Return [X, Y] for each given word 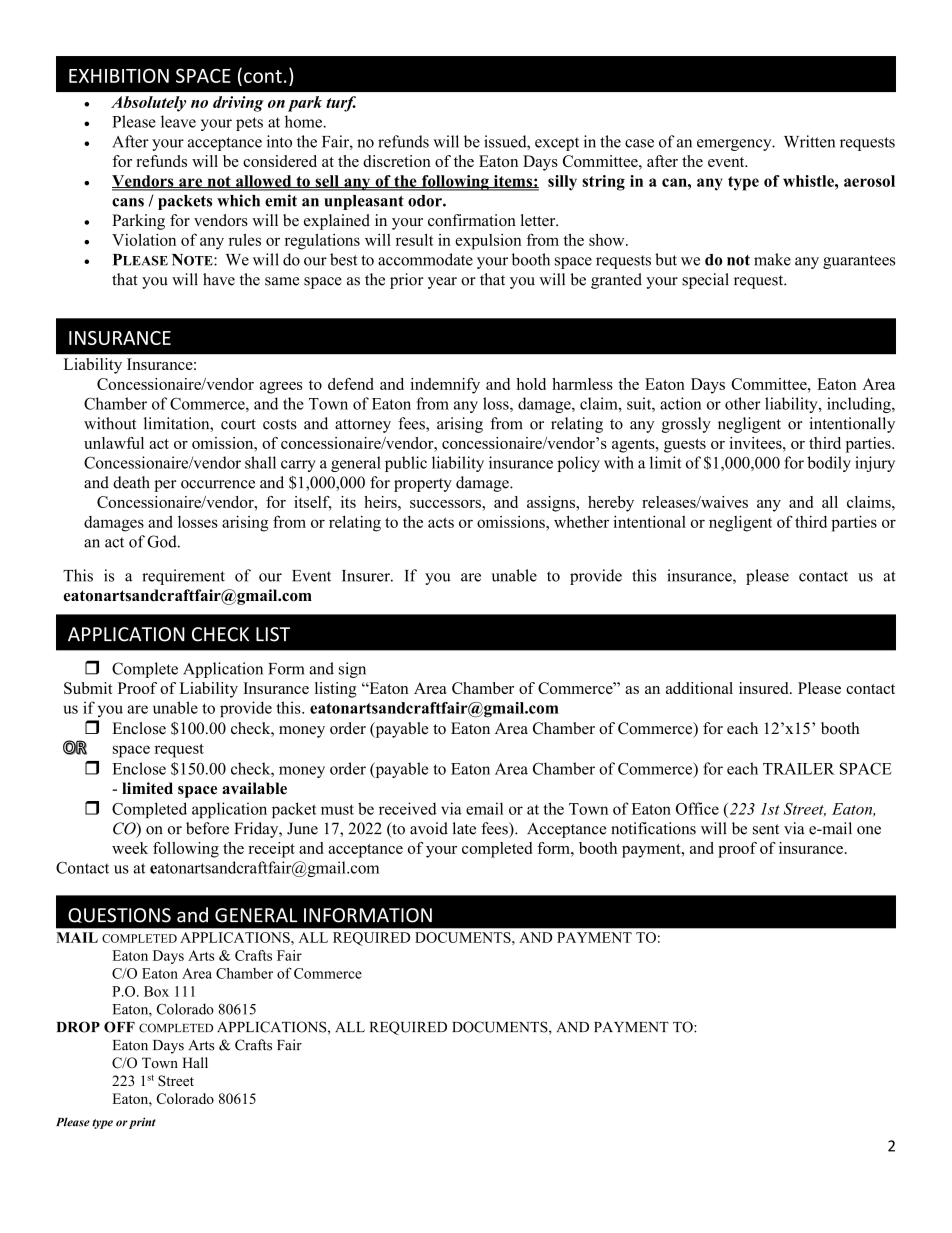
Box [156, 991]
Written [809, 141]
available [254, 788]
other [743, 403]
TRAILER [799, 769]
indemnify [445, 386]
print [142, 1123]
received [408, 808]
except [557, 144]
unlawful [114, 443]
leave [178, 121]
